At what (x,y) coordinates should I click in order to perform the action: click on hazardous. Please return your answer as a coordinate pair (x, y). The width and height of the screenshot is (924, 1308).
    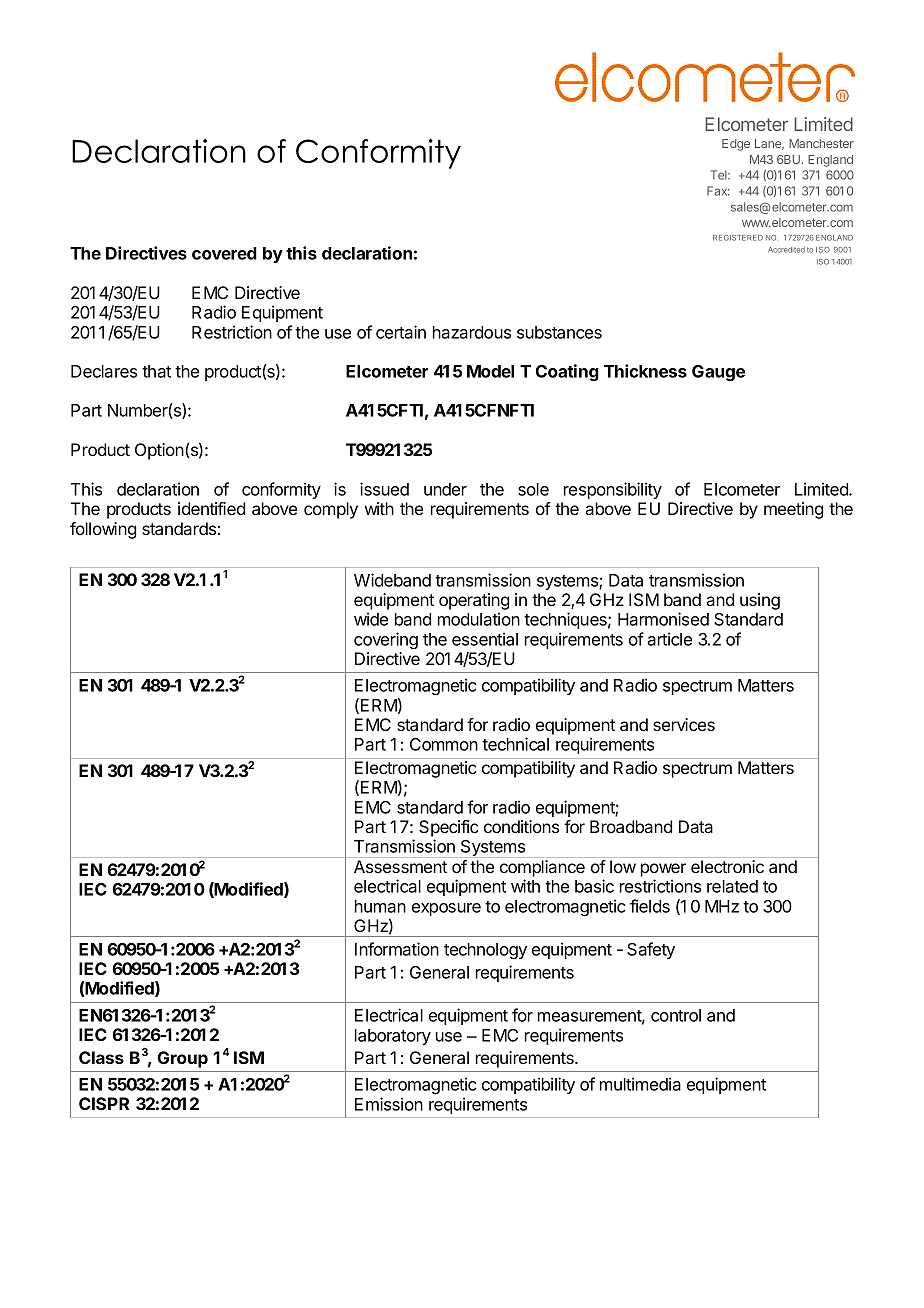
    Looking at the image, I should click on (472, 332).
